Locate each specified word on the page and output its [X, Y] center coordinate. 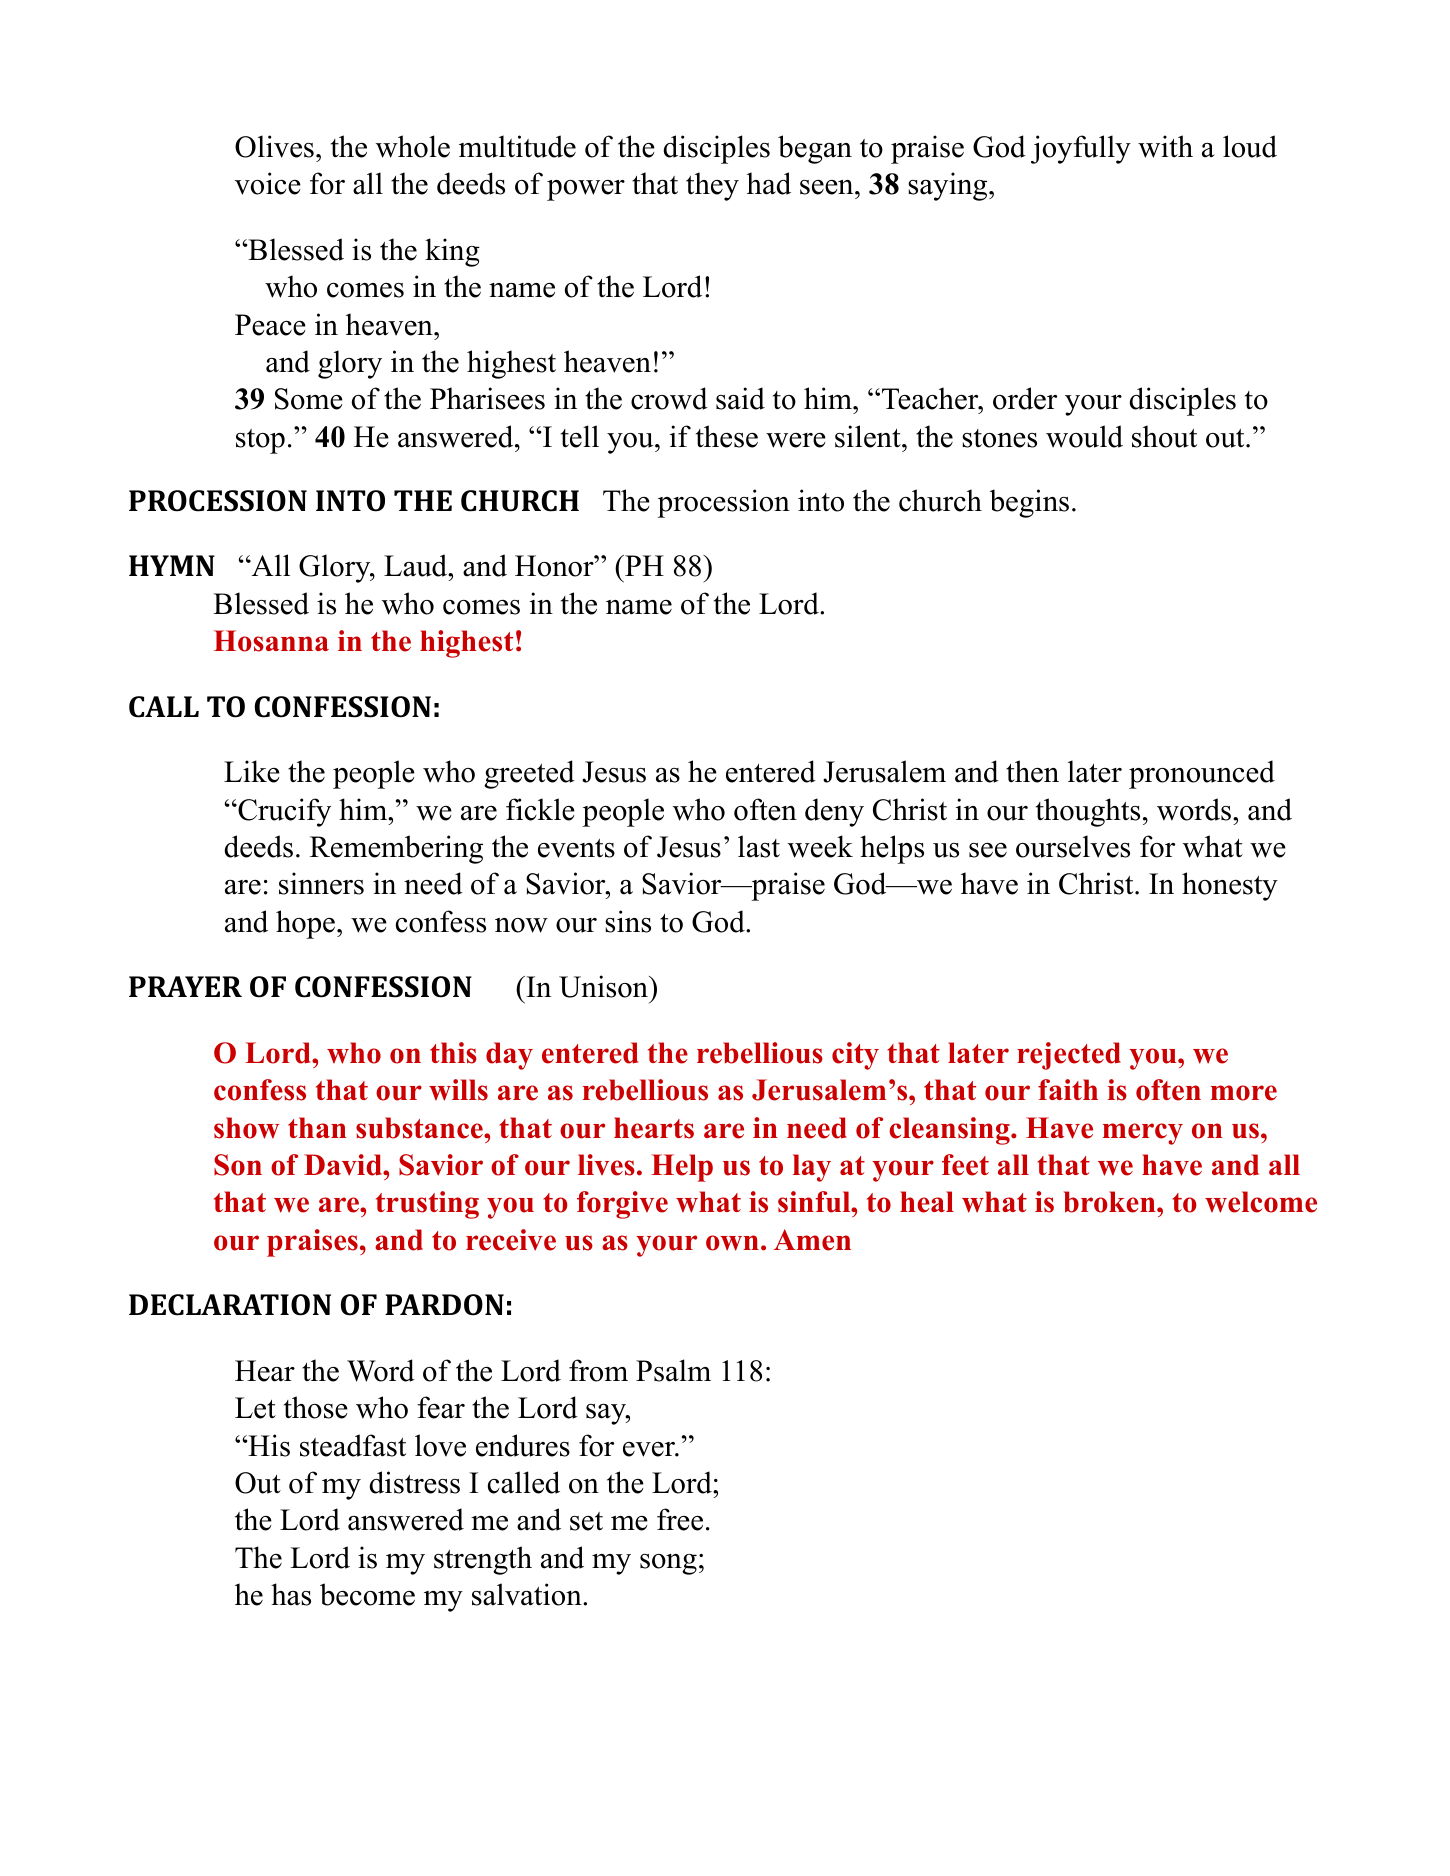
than [317, 1127]
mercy [1143, 1134]
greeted [529, 774]
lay [812, 1168]
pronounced [1202, 774]
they [712, 186]
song [668, 1564]
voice [268, 183]
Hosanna [271, 641]
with [1165, 146]
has [291, 1594]
